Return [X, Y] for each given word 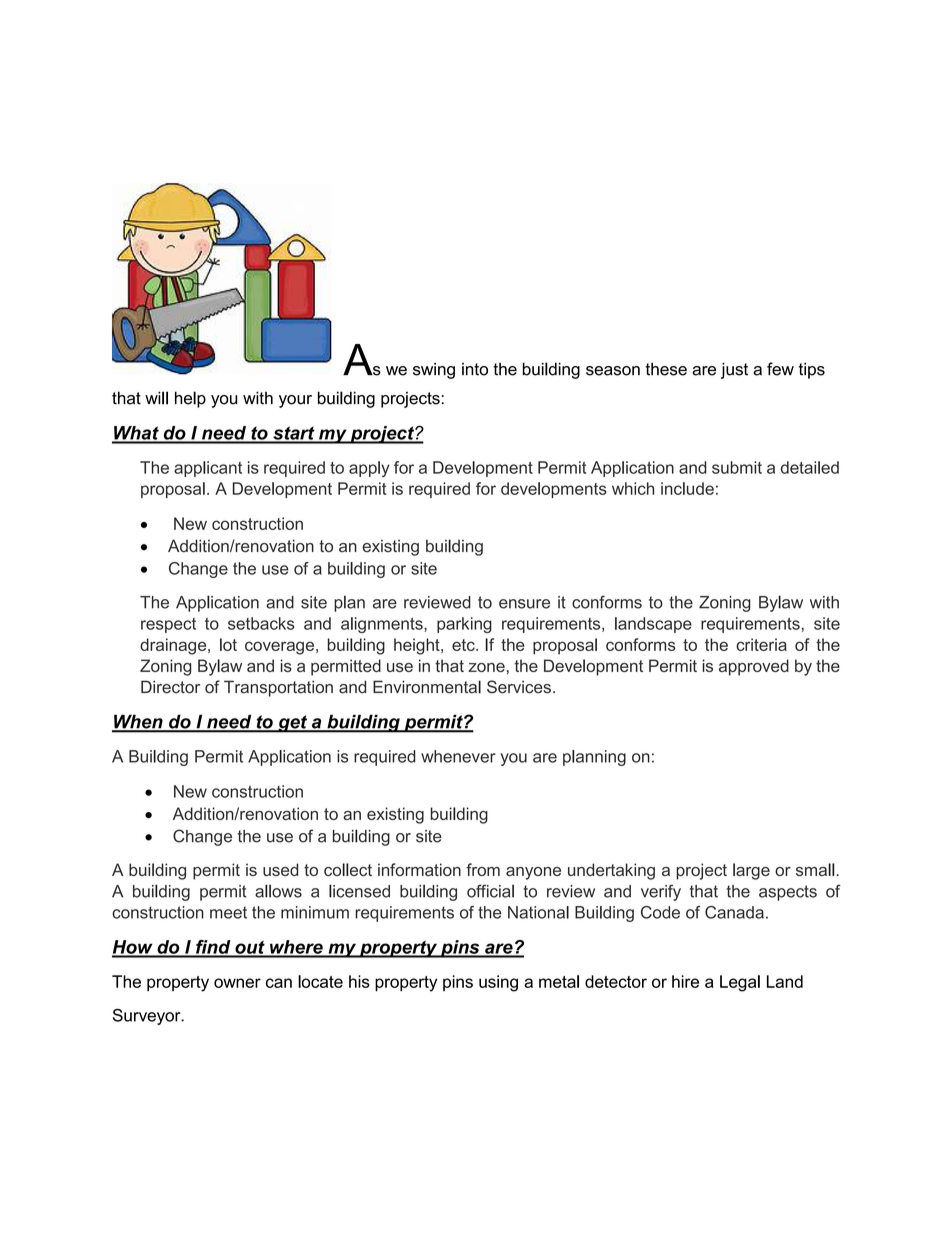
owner [237, 983]
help [190, 399]
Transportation [278, 688]
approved [754, 667]
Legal [740, 983]
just [734, 370]
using [498, 983]
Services [519, 687]
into [475, 369]
